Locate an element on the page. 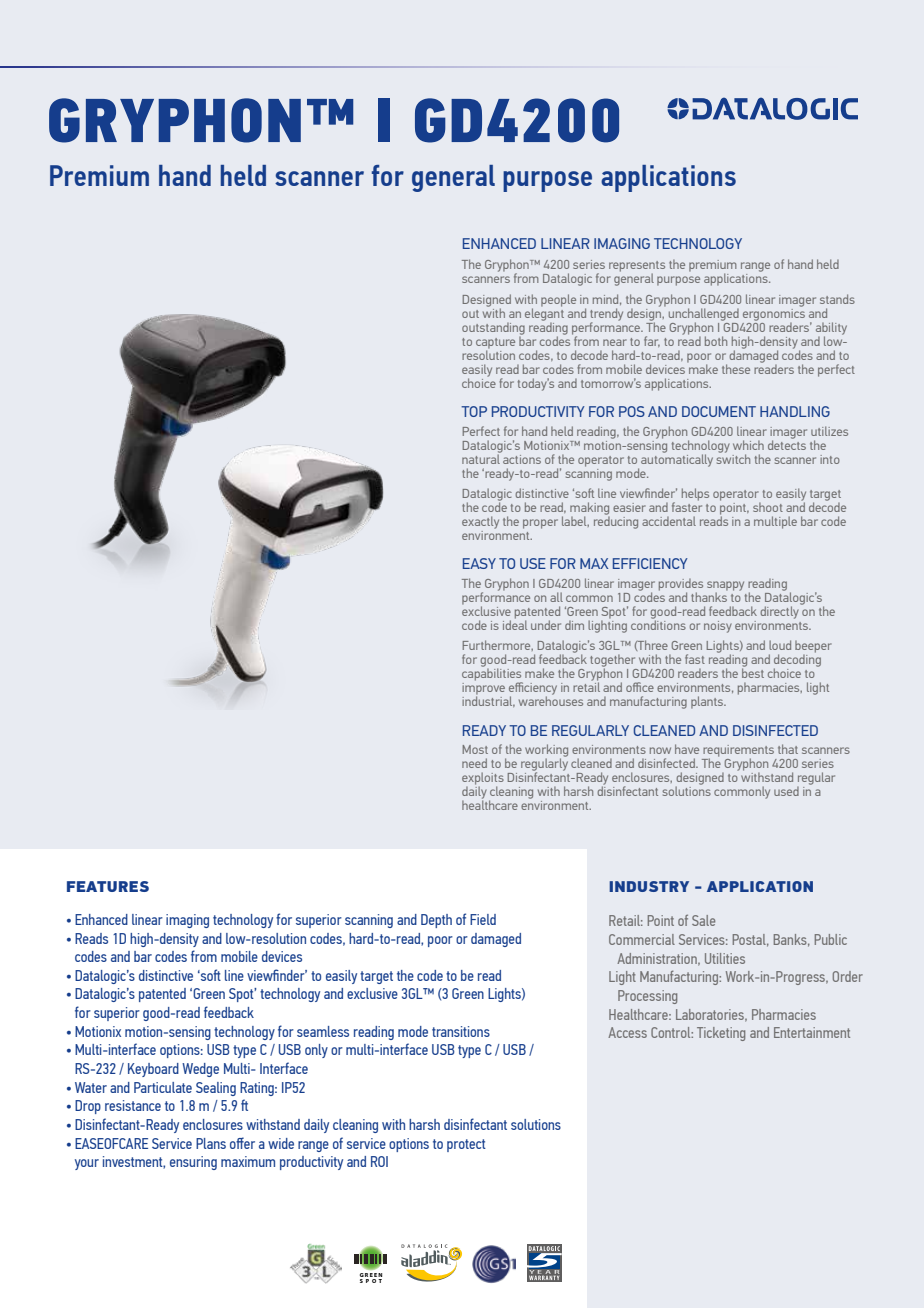 The image size is (924, 1308). ergonomics is located at coordinates (774, 313).
